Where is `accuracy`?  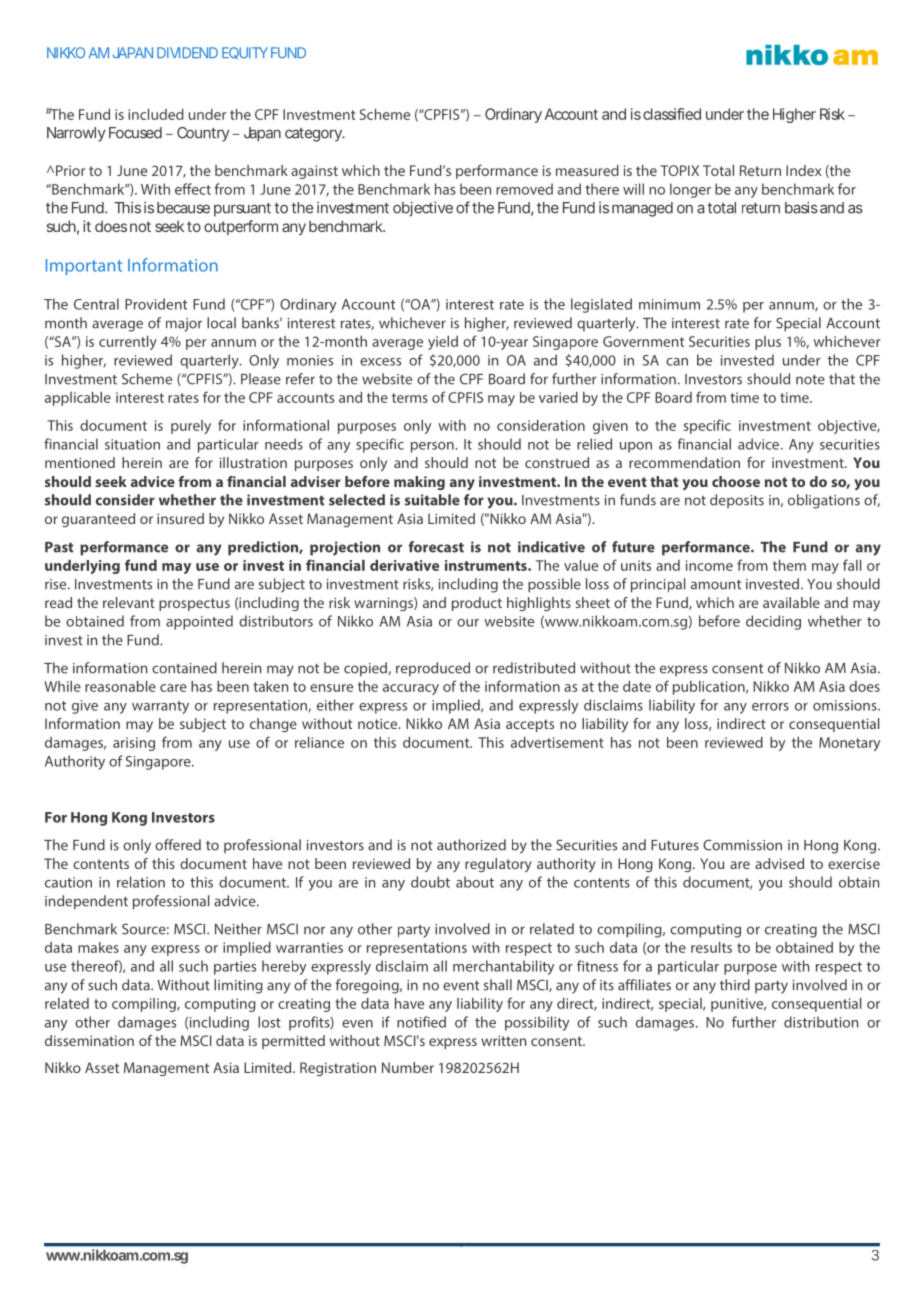 accuracy is located at coordinates (411, 689).
